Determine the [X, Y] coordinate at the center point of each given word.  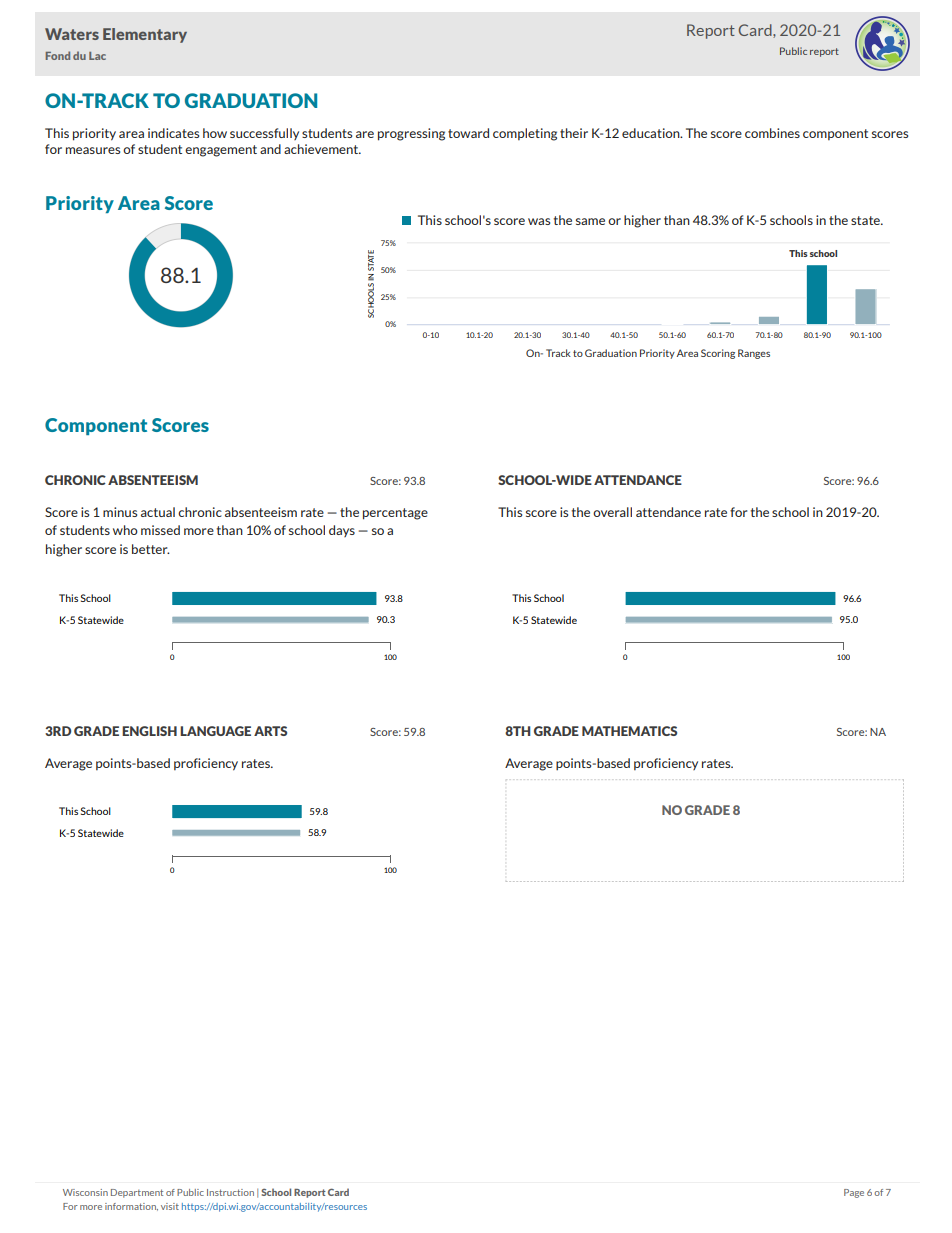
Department [137, 1193]
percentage [395, 514]
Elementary [145, 35]
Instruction [230, 1192]
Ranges [754, 354]
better [151, 549]
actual [158, 512]
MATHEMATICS [629, 731]
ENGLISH [149, 731]
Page [854, 1193]
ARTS [270, 731]
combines [772, 133]
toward [468, 133]
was [539, 221]
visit [170, 1206]
